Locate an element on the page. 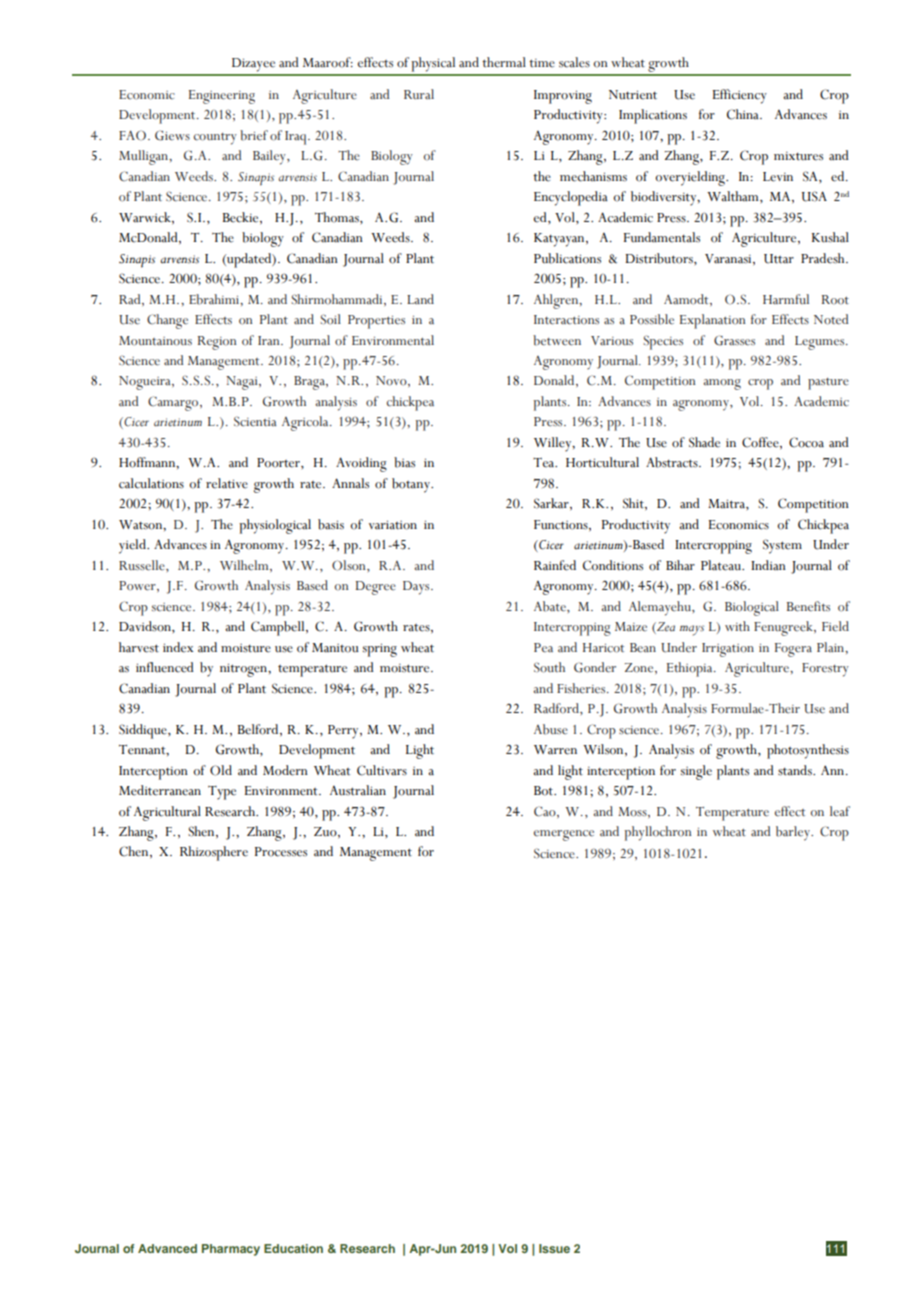 The width and height of the page is (924, 1308). Engineering is located at coordinates (222, 97).
